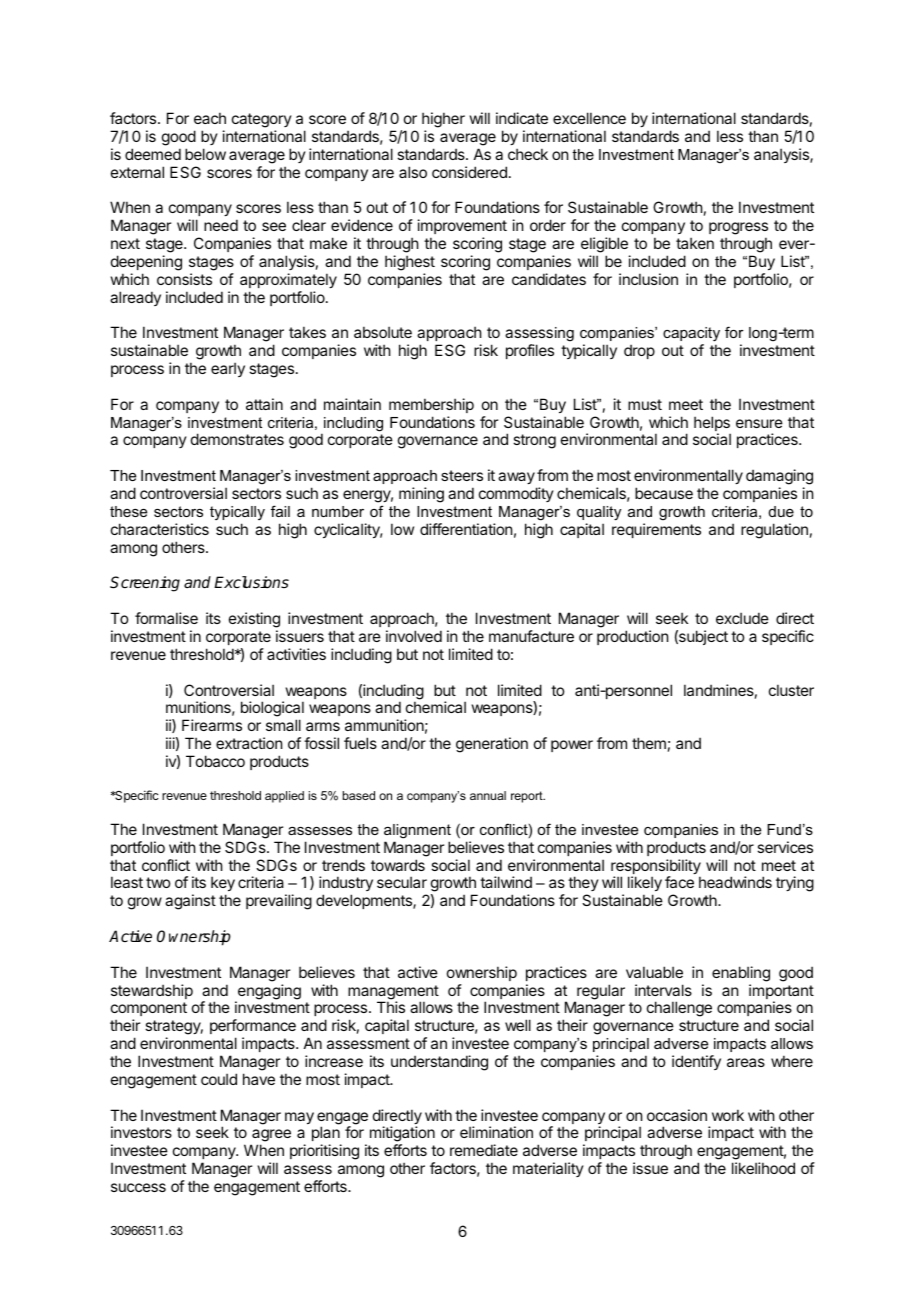 This image has height=1307, width=924. I want to click on agree, so click(271, 1137).
